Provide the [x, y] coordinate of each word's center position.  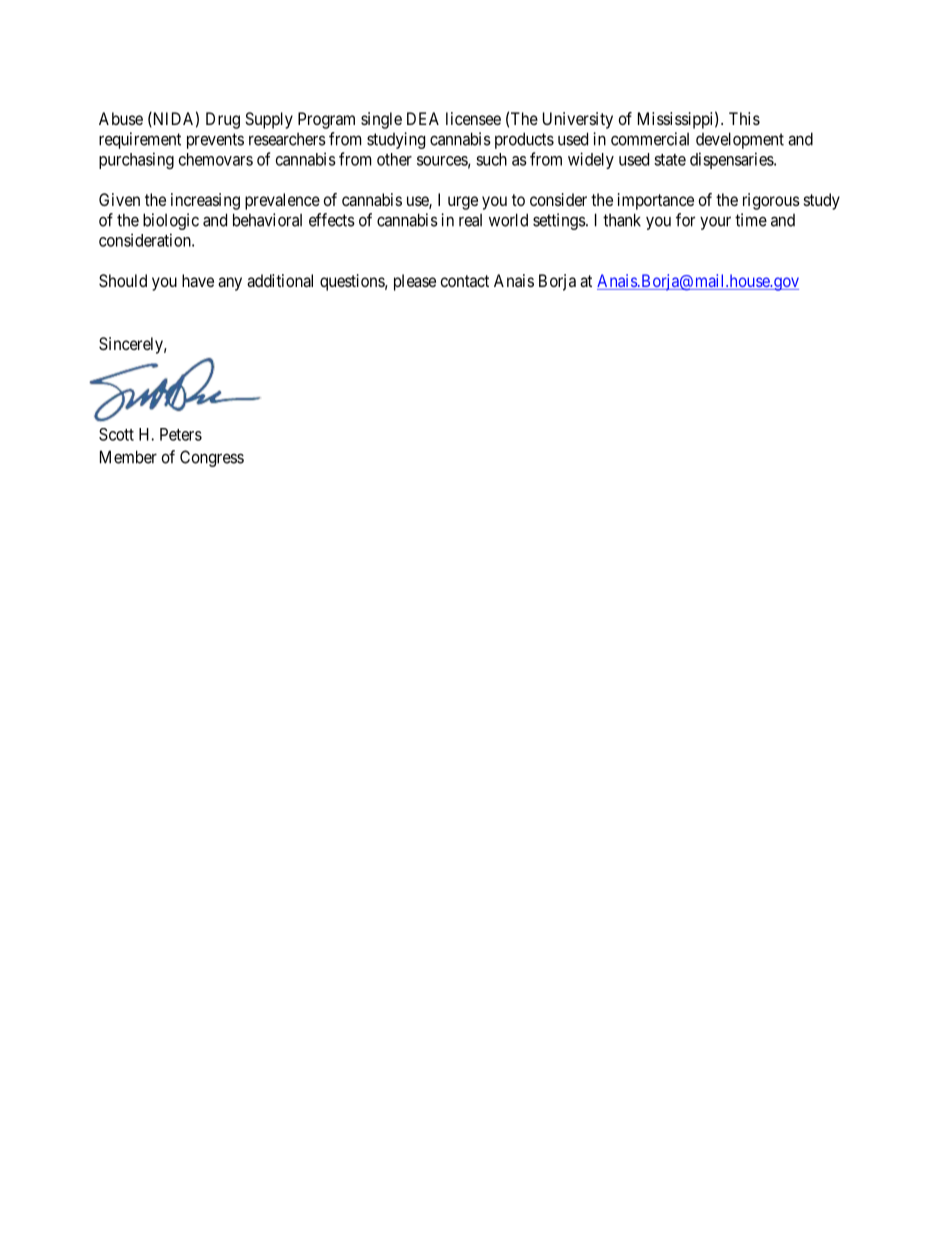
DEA [423, 118]
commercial [650, 139]
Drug [223, 120]
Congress [212, 458]
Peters [181, 434]
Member [128, 457]
